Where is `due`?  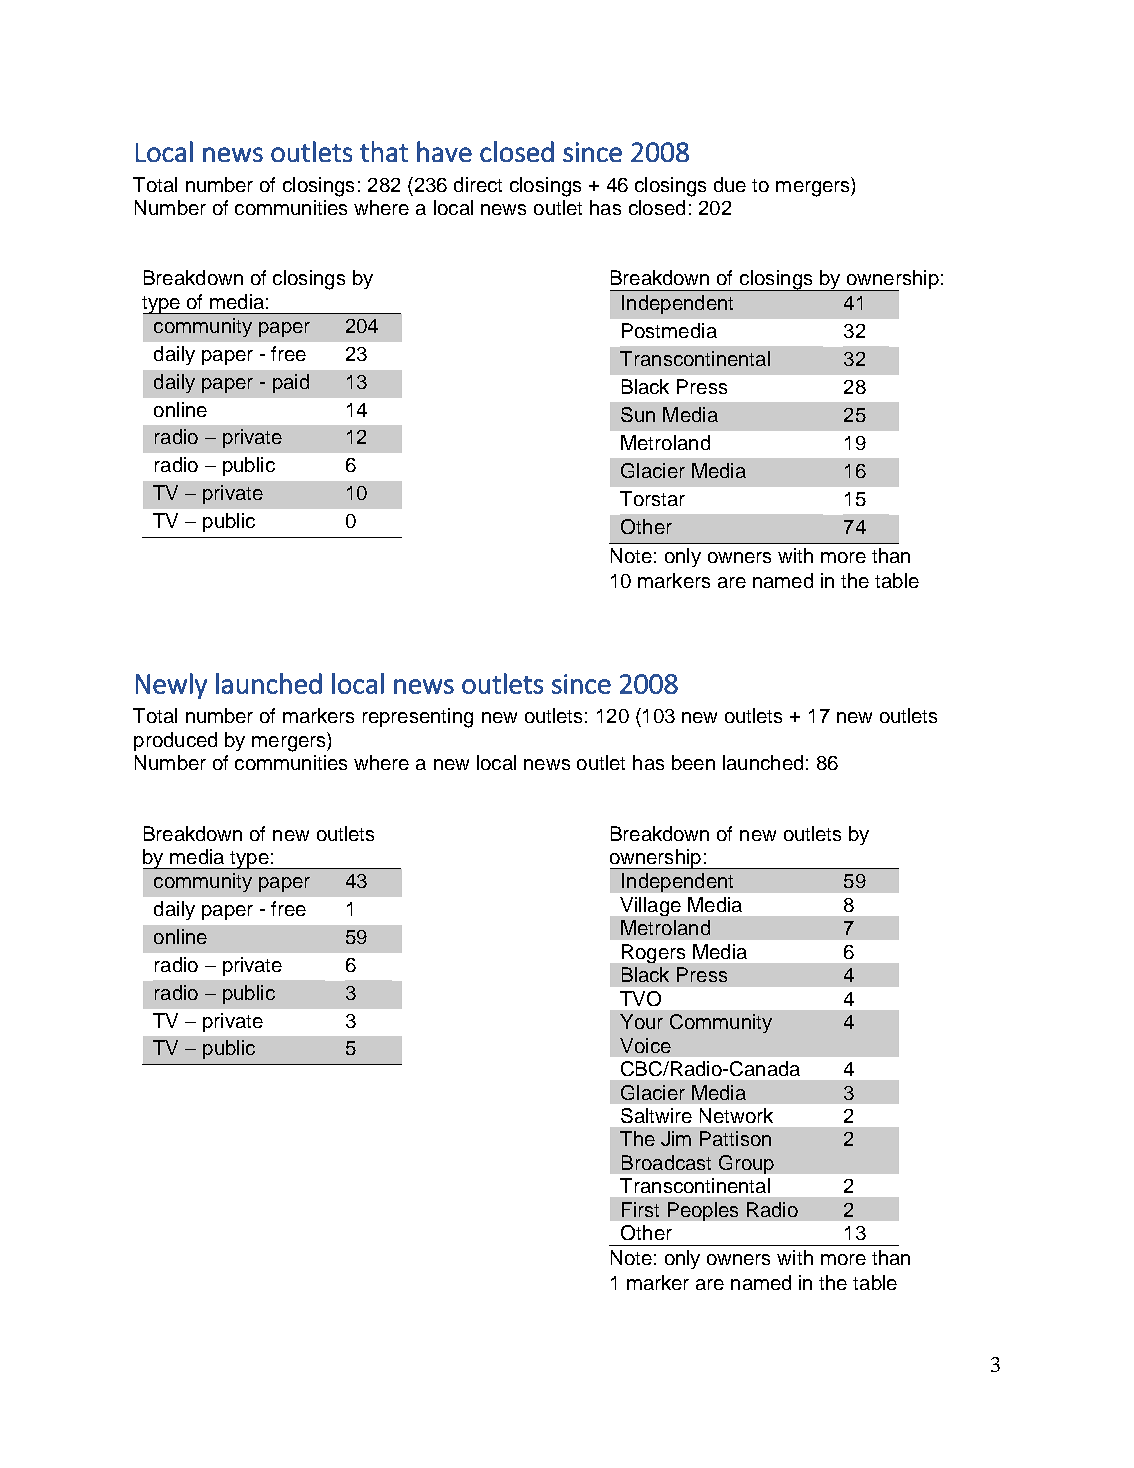
due is located at coordinates (730, 184).
